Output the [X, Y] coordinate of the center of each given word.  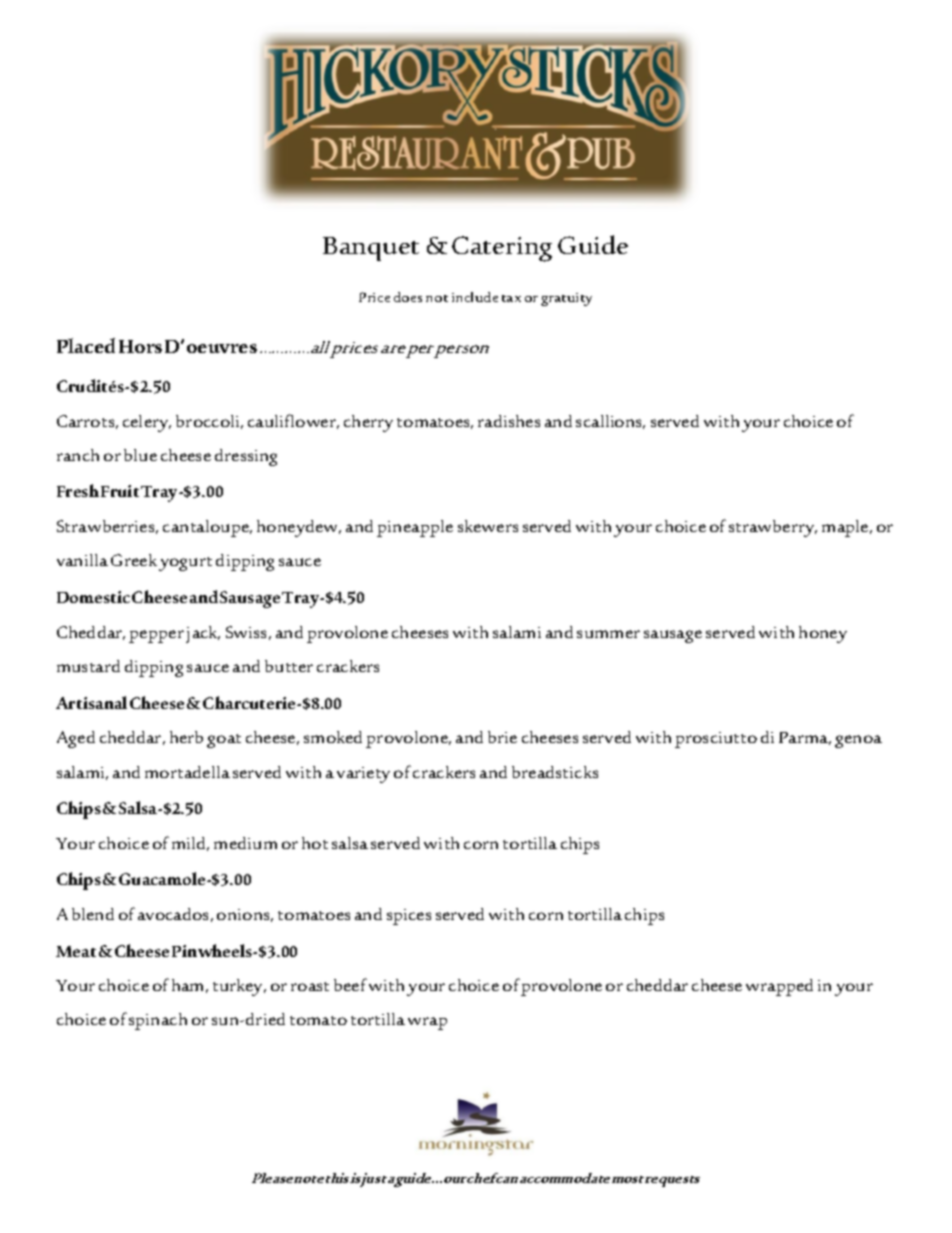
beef [350, 984]
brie [502, 737]
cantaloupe [207, 528]
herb [186, 737]
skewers [488, 526]
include [475, 297]
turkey [239, 987]
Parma [805, 738]
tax [511, 298]
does [408, 297]
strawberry [773, 528]
